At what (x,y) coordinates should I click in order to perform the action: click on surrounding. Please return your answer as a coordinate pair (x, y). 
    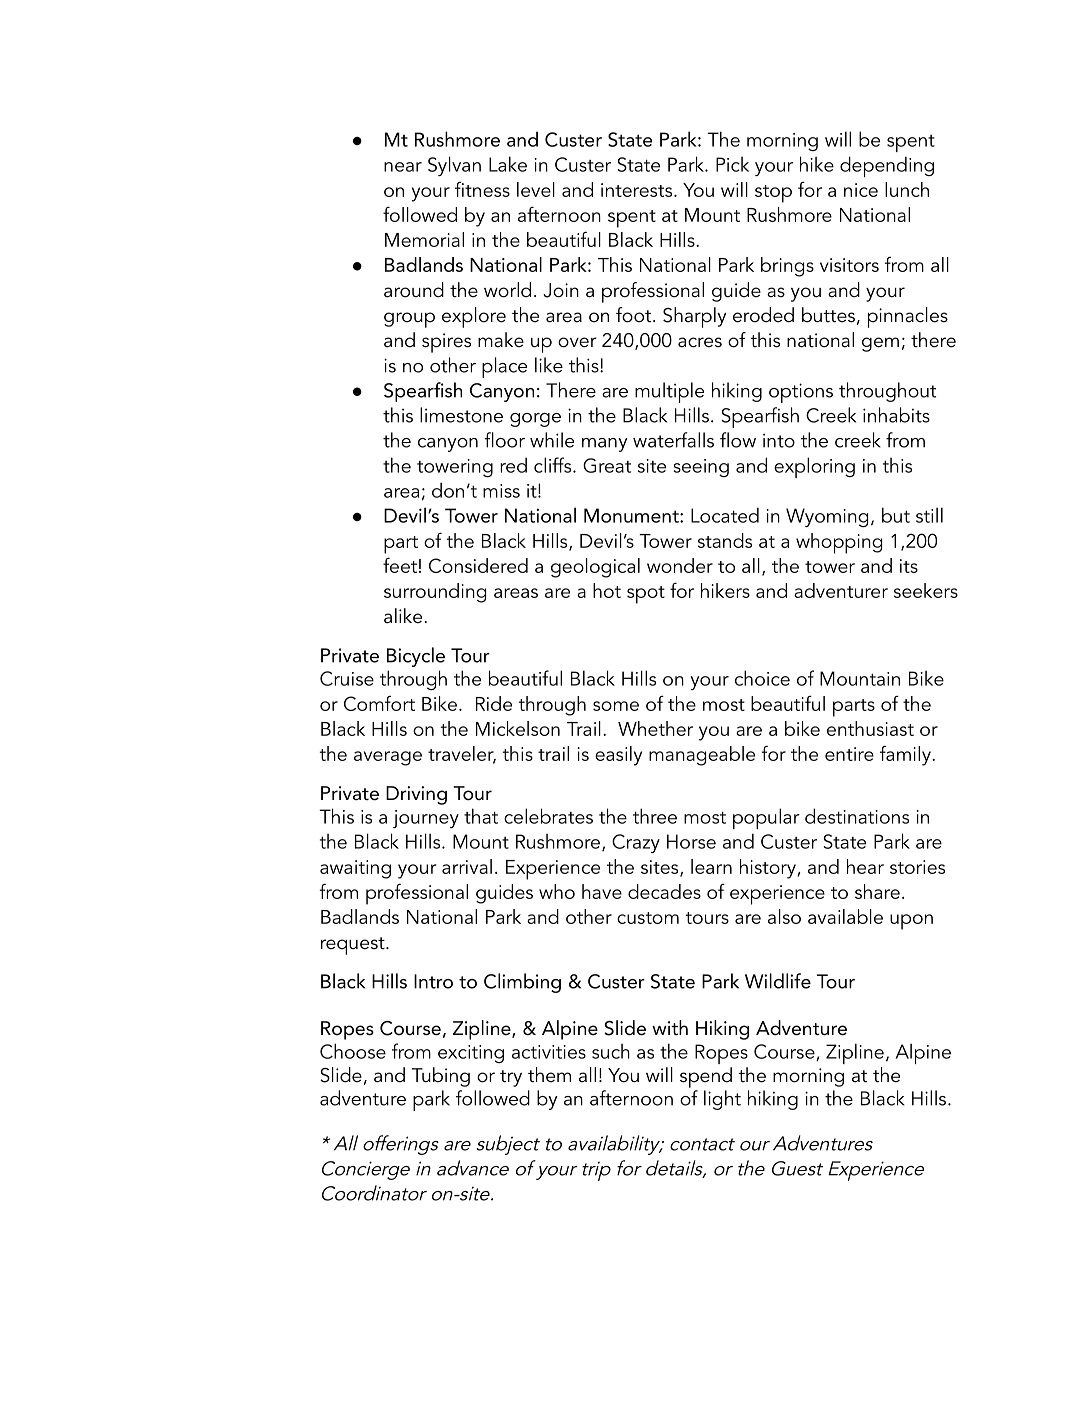
    Looking at the image, I should click on (435, 593).
